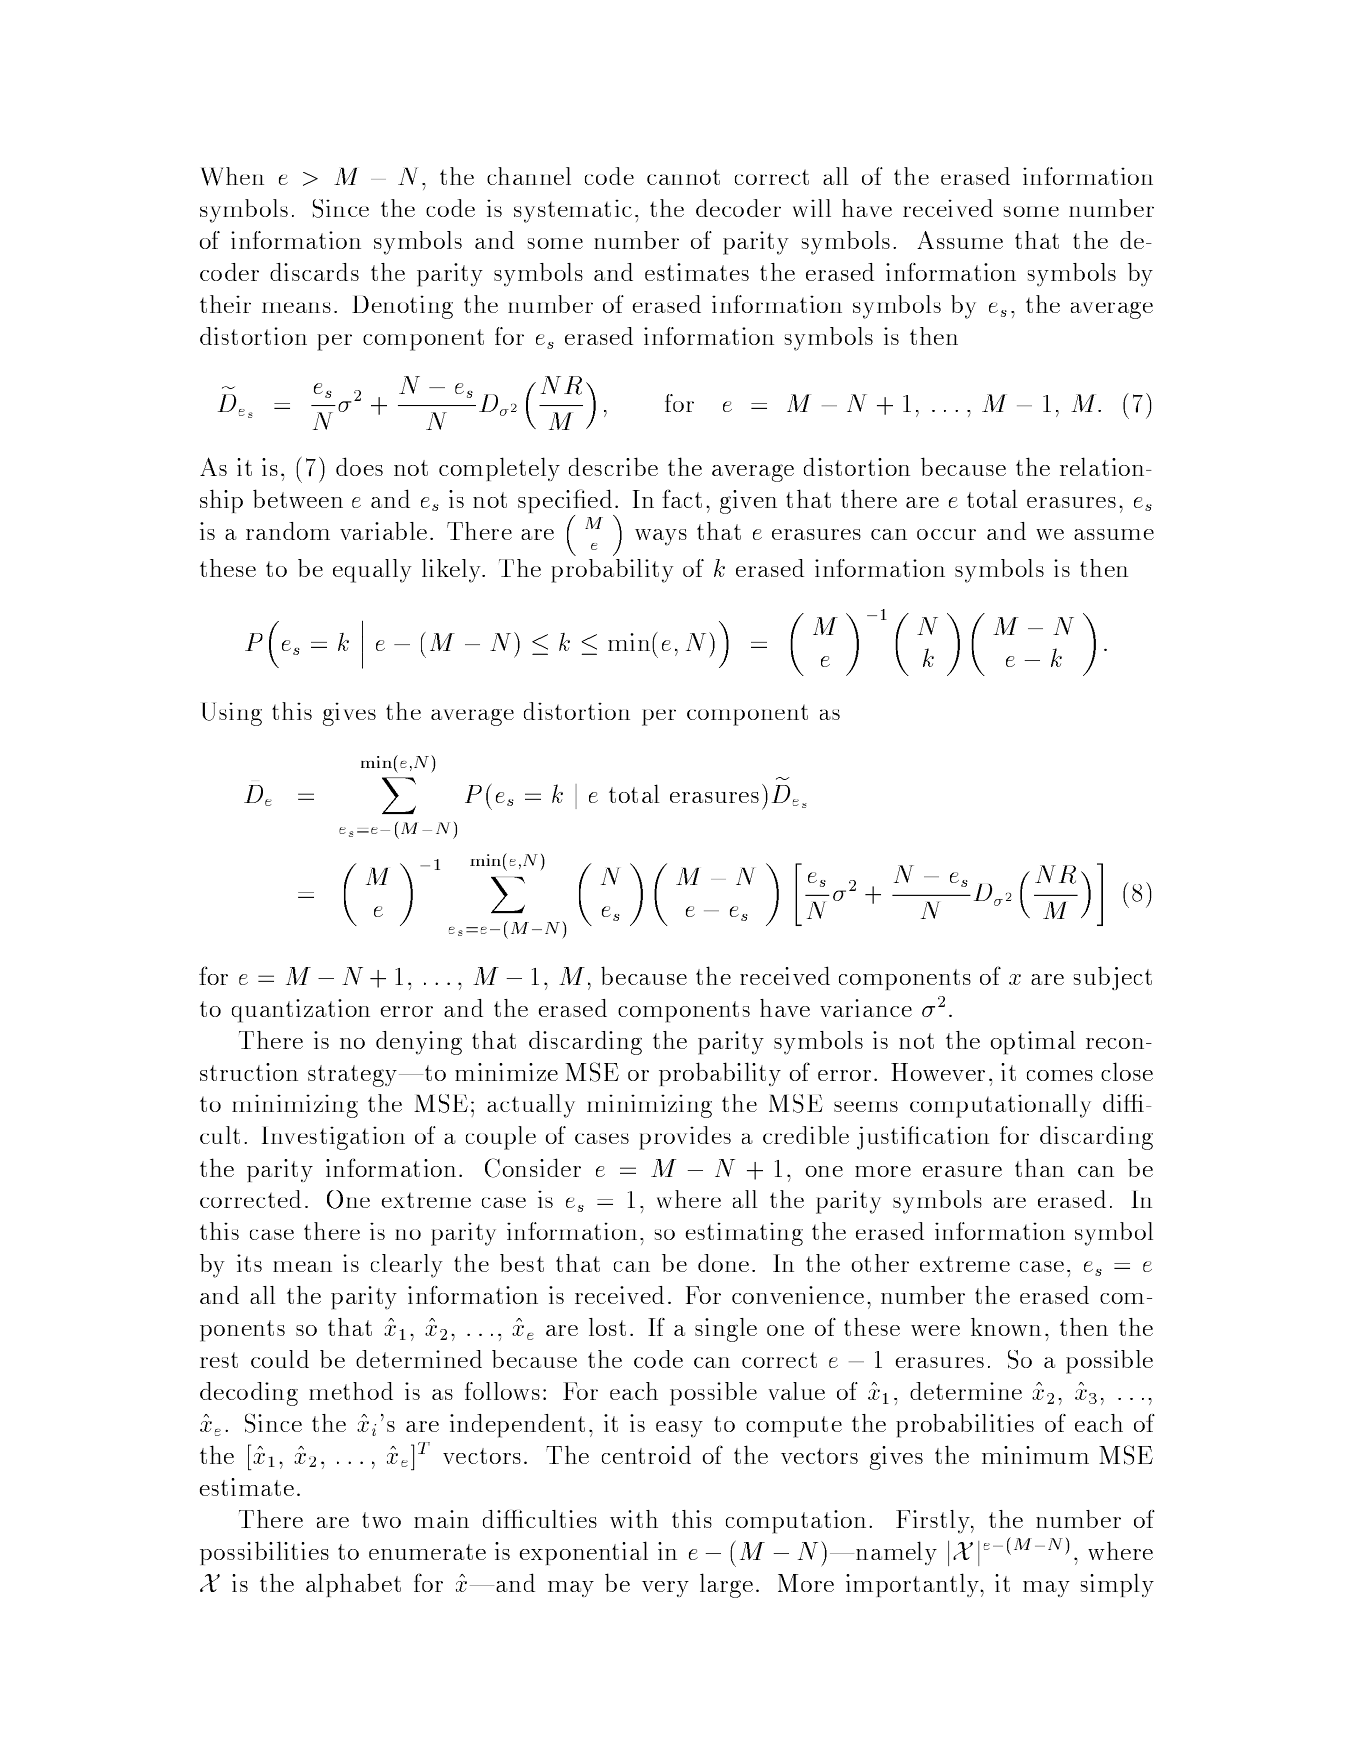  I want to click on alphabet, so click(353, 1585).
